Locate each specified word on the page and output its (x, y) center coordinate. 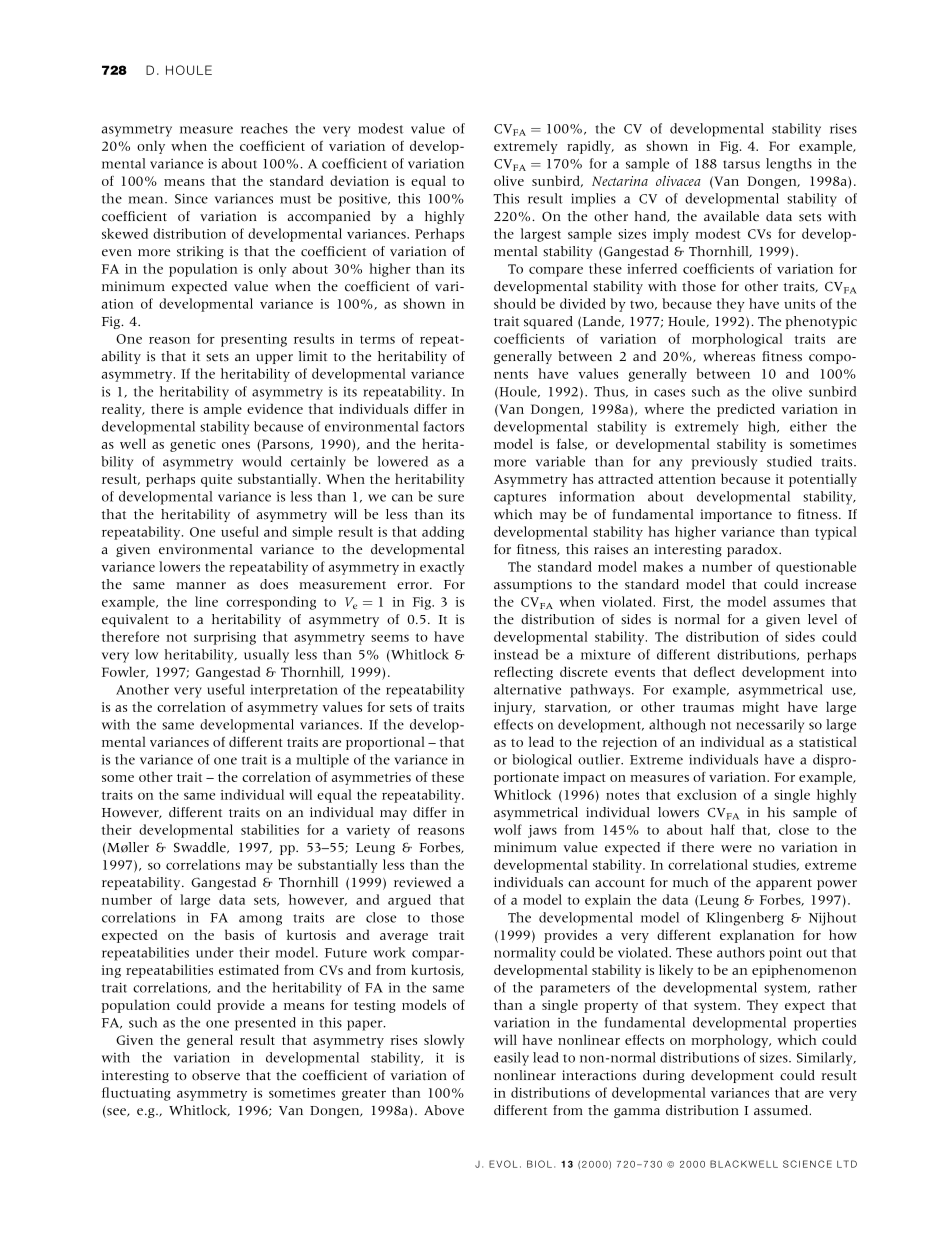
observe (216, 1075)
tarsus (741, 164)
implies (593, 200)
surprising (225, 638)
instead (516, 654)
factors (444, 426)
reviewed (422, 882)
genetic (193, 445)
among (260, 920)
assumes (799, 603)
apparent (784, 884)
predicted (746, 410)
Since (191, 198)
